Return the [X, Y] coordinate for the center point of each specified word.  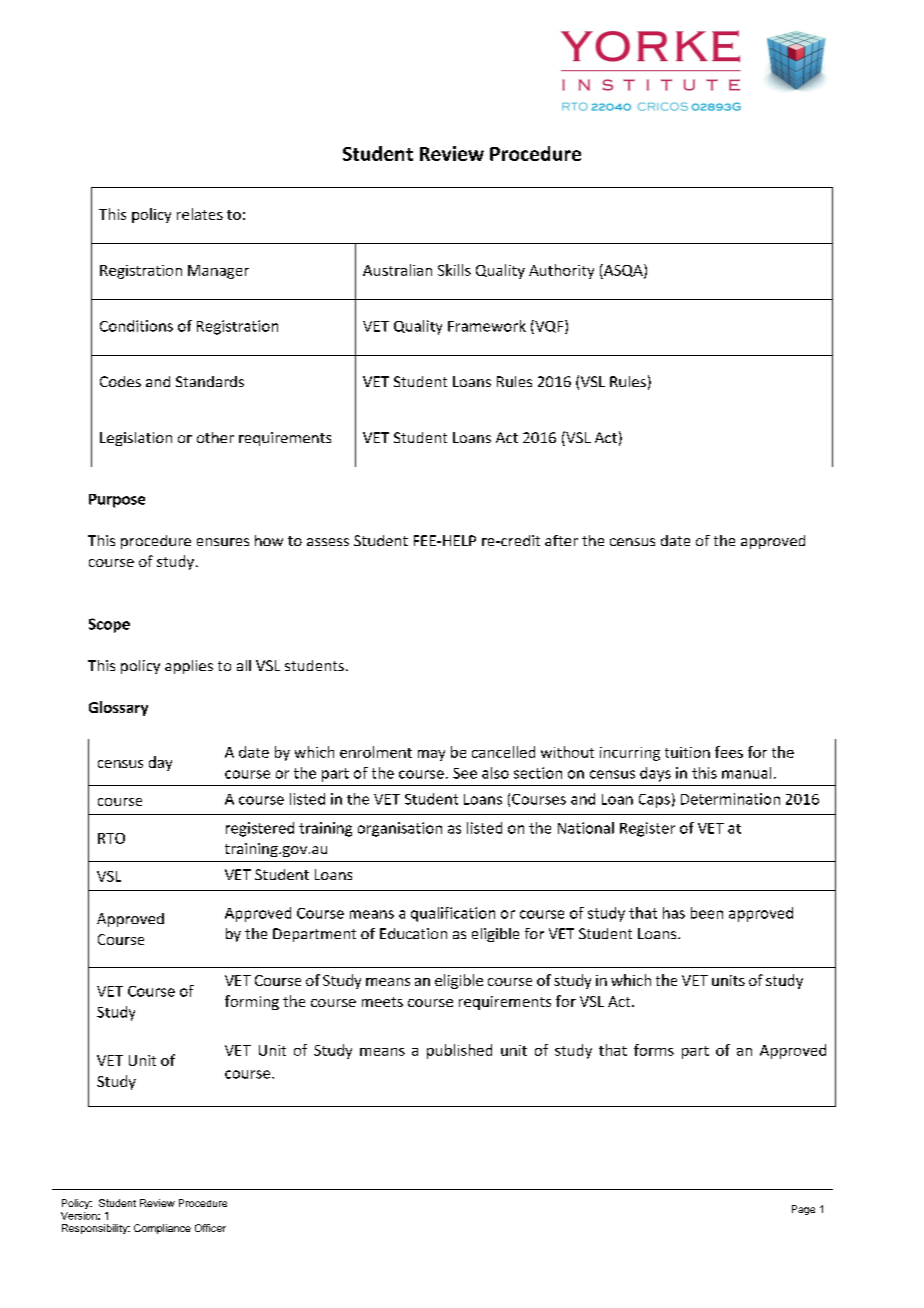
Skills [454, 270]
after [561, 540]
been [707, 913]
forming [252, 1002]
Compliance [162, 1229]
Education [413, 933]
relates [200, 214]
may [431, 755]
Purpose [117, 501]
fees [729, 752]
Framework [487, 326]
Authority [561, 271]
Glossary [118, 708]
